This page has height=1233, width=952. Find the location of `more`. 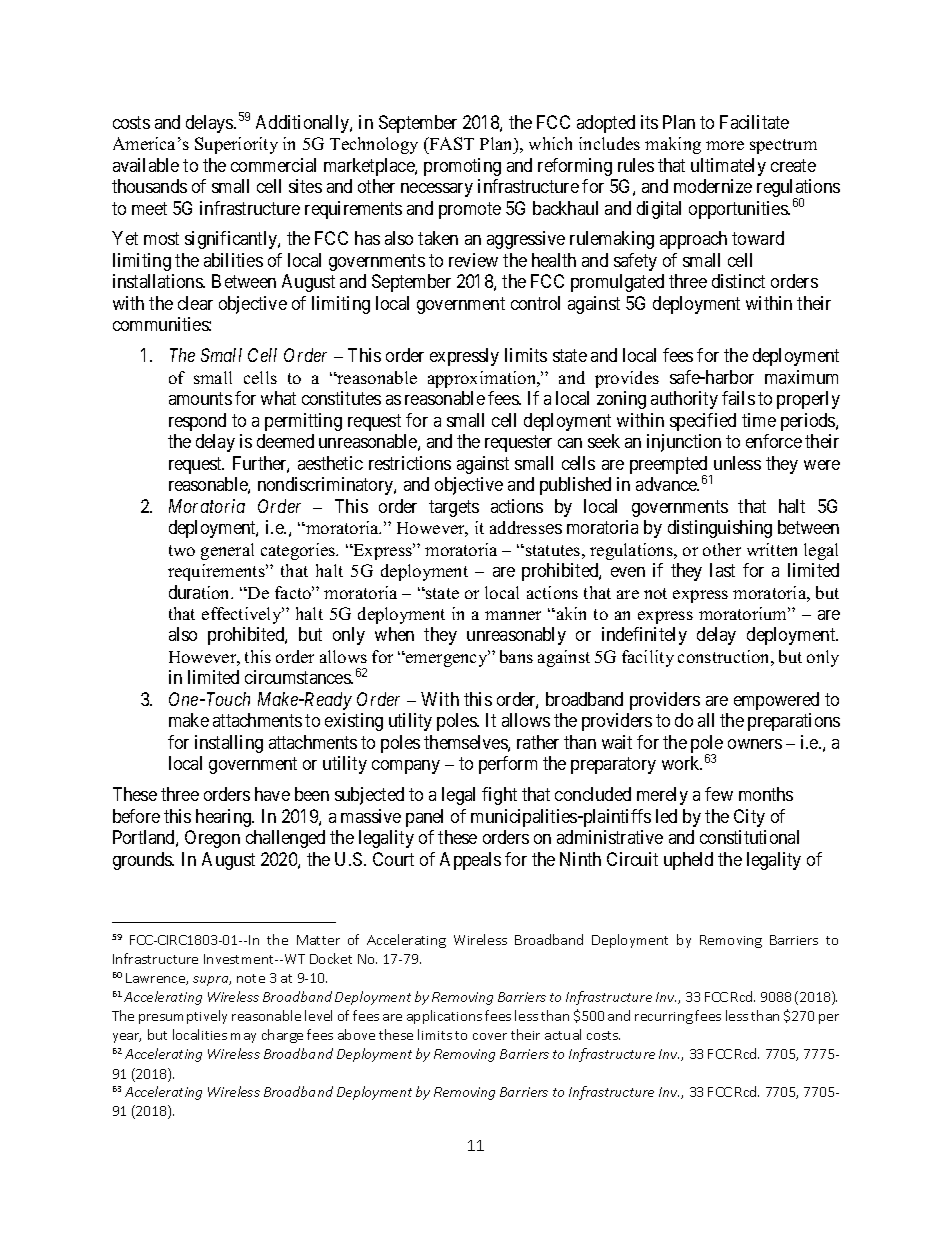

more is located at coordinates (725, 145).
